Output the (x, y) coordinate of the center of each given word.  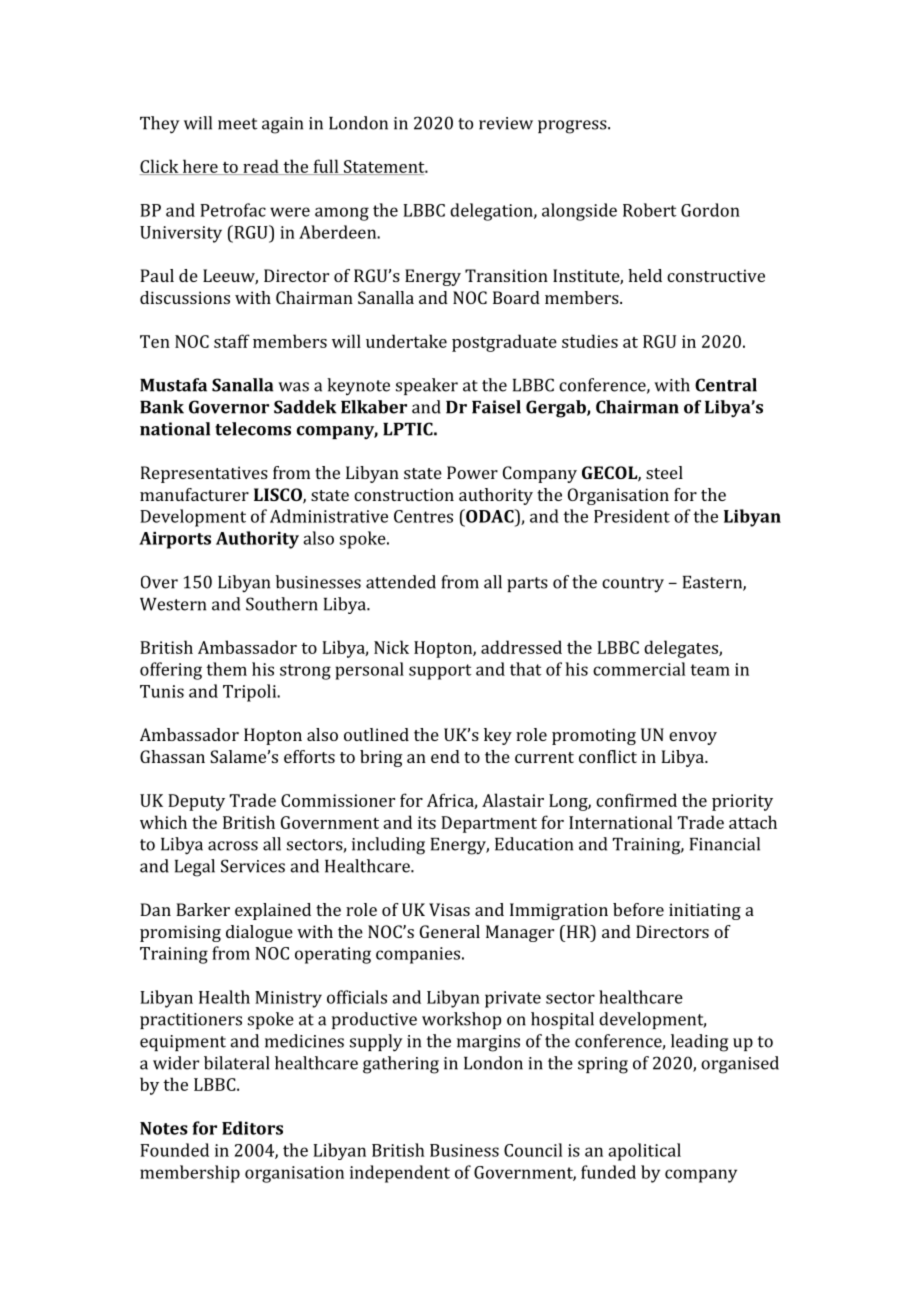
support (440, 672)
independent (400, 1174)
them (226, 669)
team (710, 670)
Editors (252, 1128)
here (200, 167)
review (506, 123)
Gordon (710, 210)
